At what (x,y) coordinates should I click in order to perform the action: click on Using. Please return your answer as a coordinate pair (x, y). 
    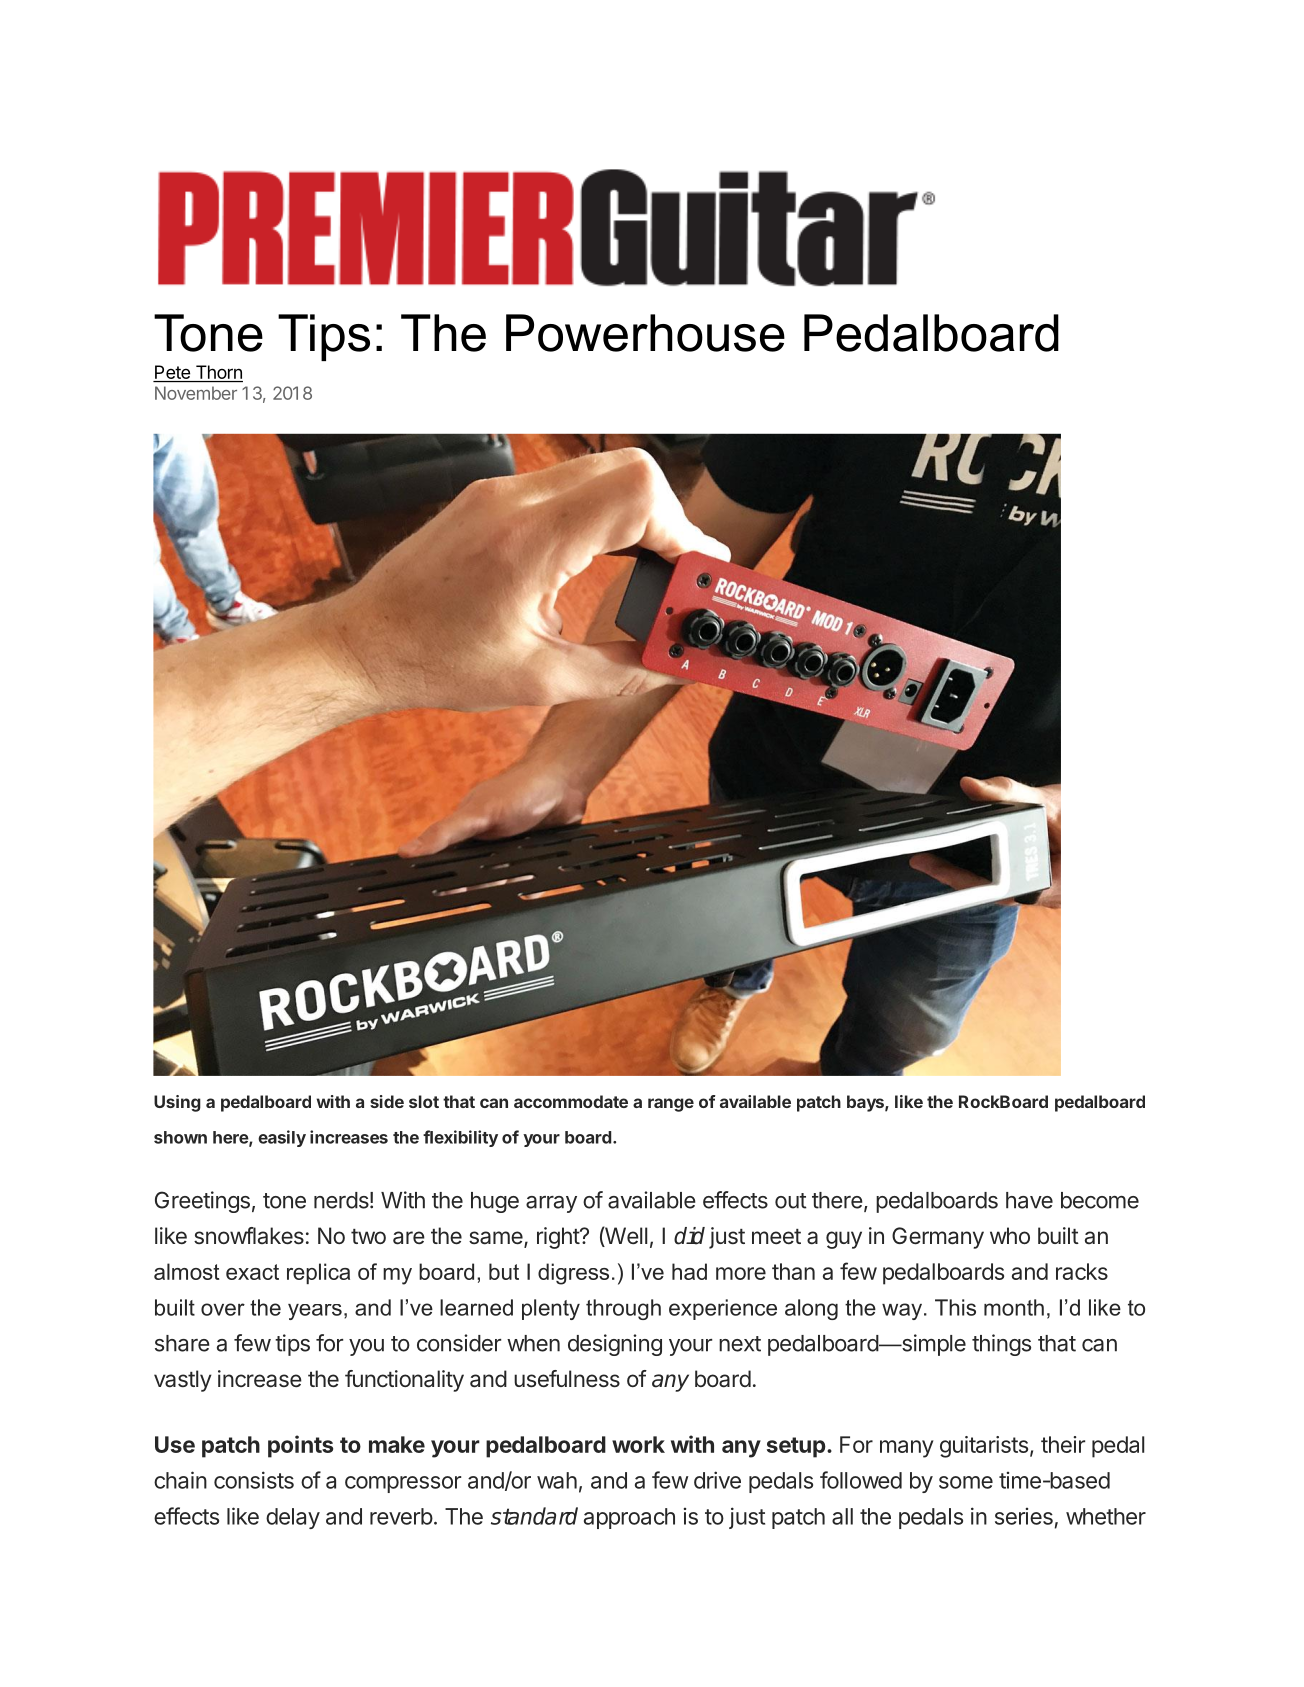
    Looking at the image, I should click on (177, 1103).
